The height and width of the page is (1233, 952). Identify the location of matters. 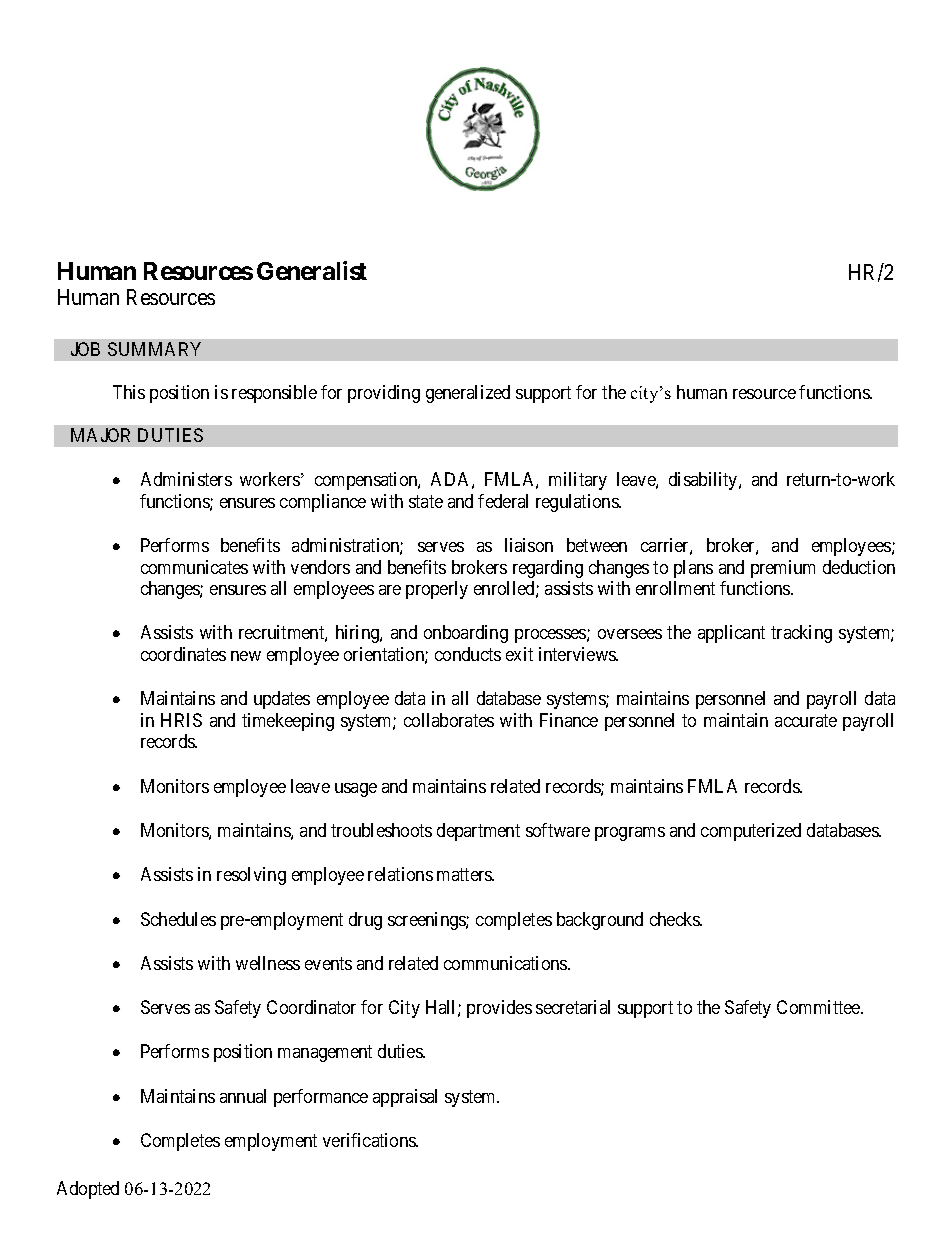
(465, 874).
